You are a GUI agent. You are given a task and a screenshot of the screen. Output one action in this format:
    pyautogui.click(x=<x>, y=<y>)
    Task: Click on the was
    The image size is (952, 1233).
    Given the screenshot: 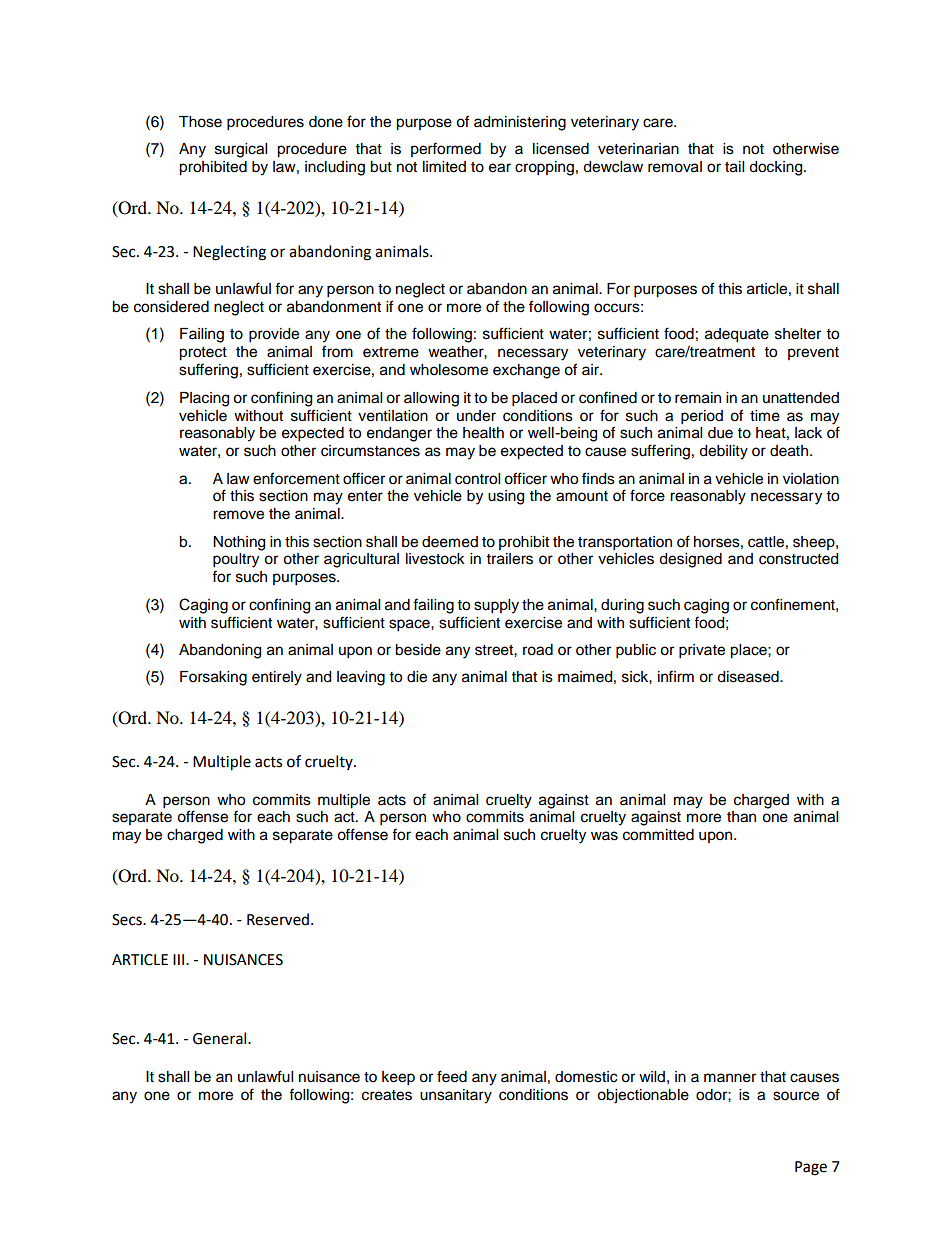 What is the action you would take?
    pyautogui.click(x=604, y=836)
